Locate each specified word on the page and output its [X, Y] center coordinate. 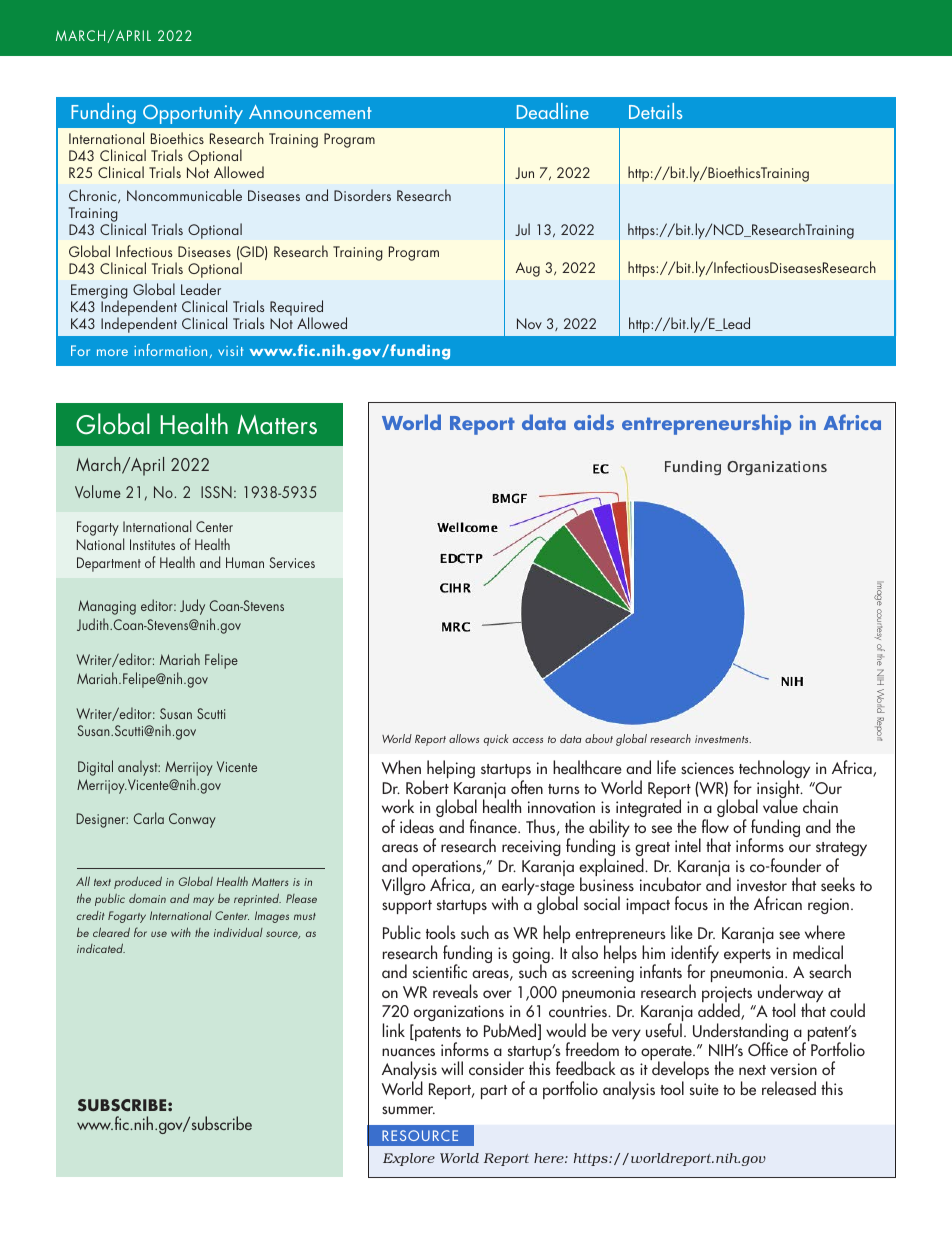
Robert [427, 787]
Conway [192, 820]
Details [655, 111]
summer [408, 1110]
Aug [528, 269]
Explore [409, 1159]
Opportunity [193, 114]
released [789, 1088]
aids [594, 422]
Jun [524, 173]
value [780, 806]
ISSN [216, 492]
